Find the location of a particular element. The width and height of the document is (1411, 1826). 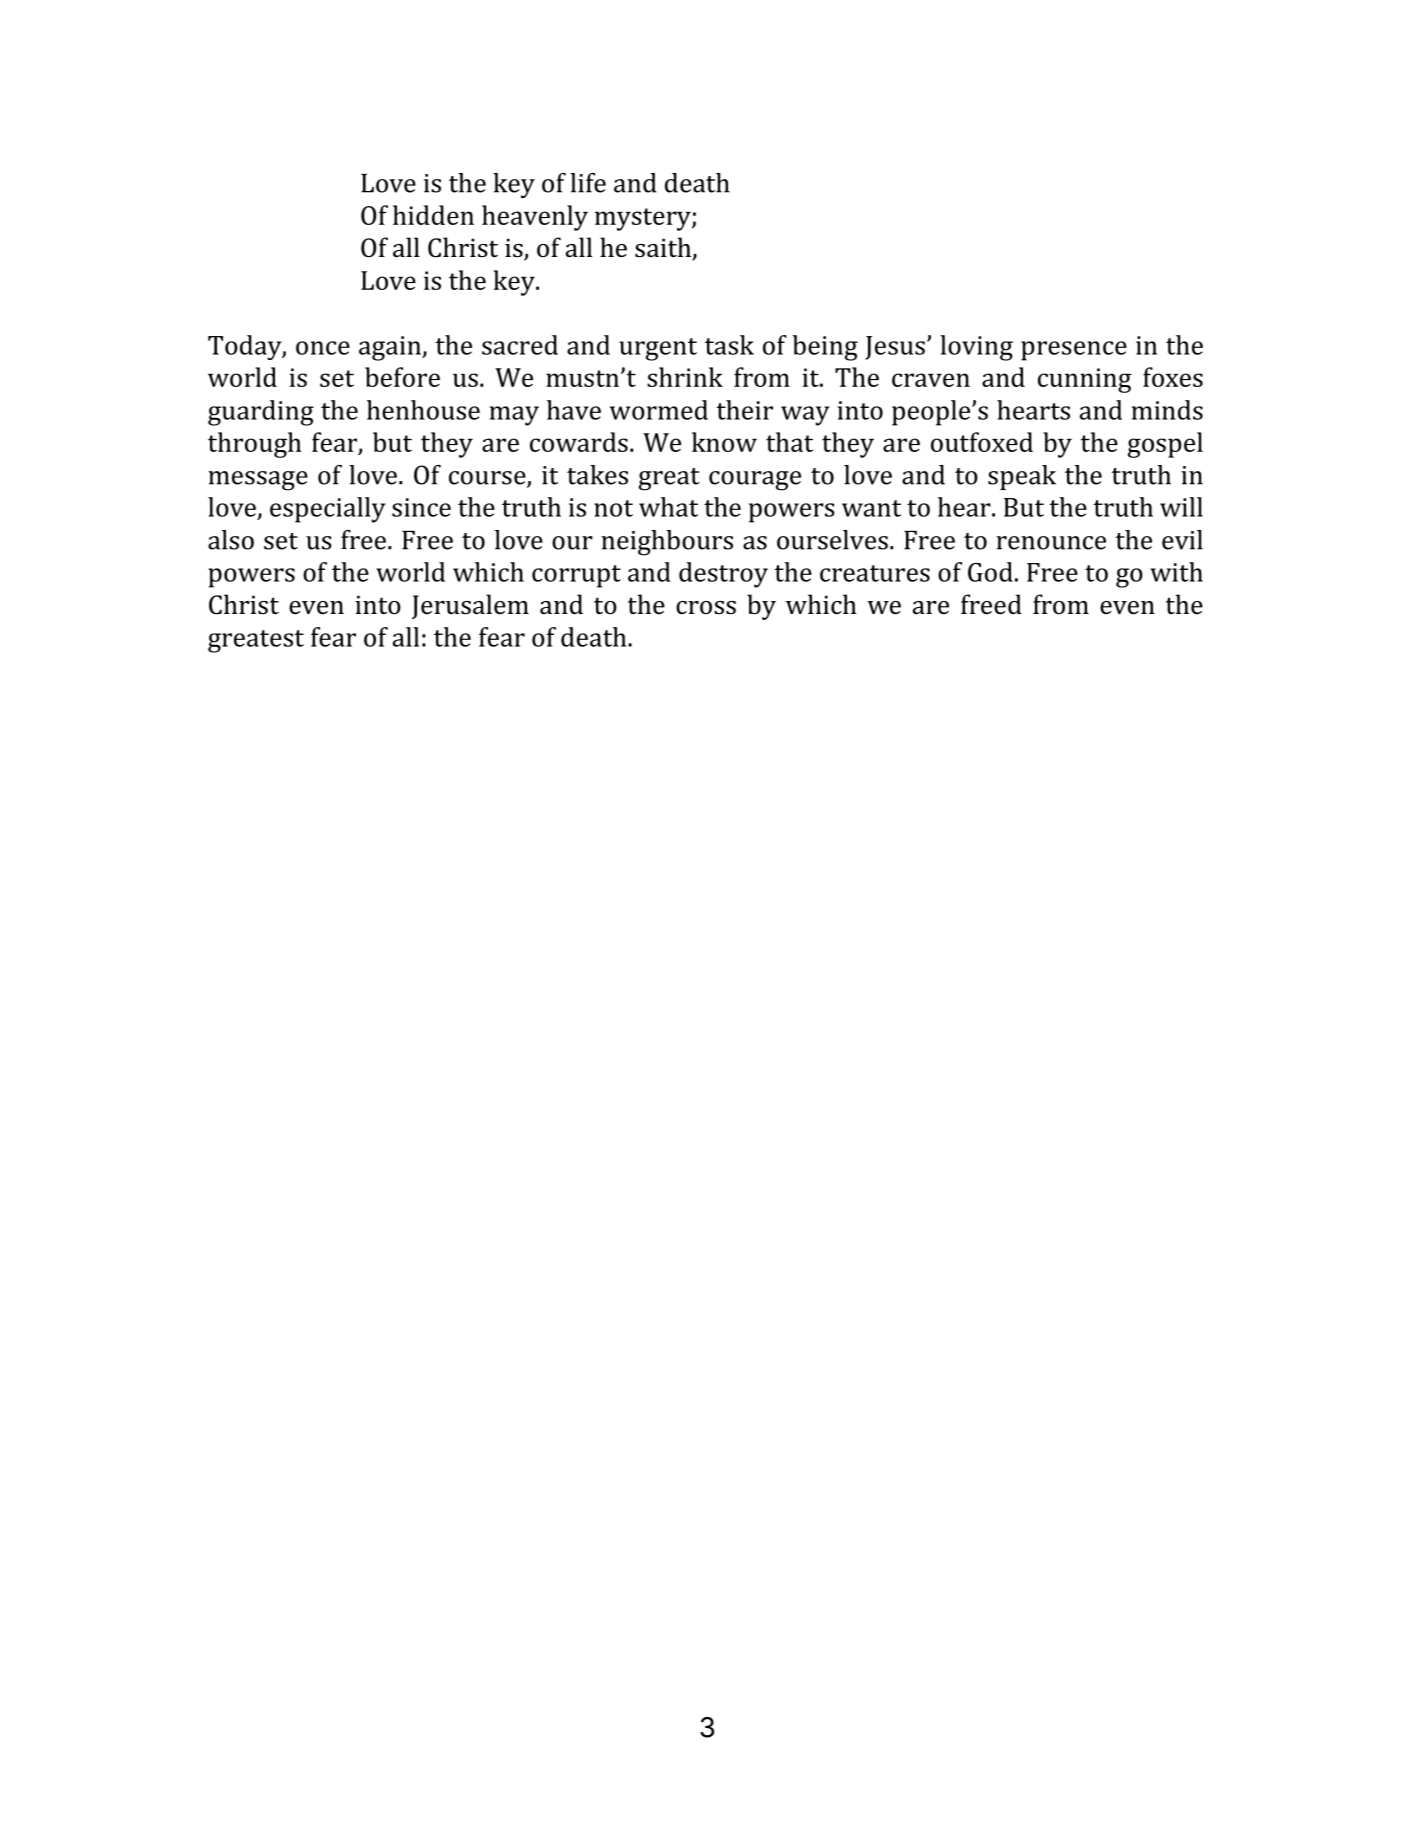

before is located at coordinates (402, 377).
